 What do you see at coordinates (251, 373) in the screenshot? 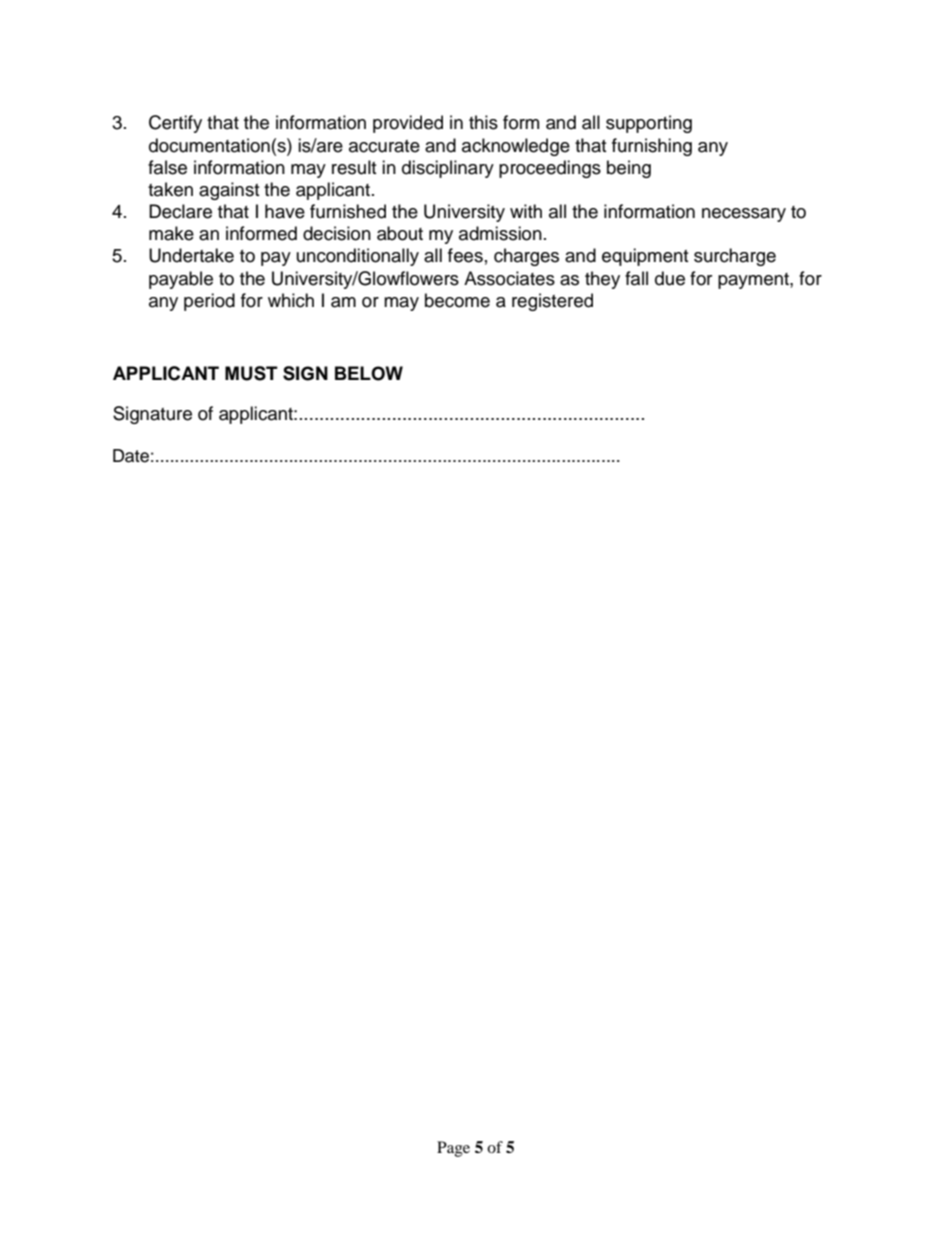
I see `MUST` at bounding box center [251, 373].
